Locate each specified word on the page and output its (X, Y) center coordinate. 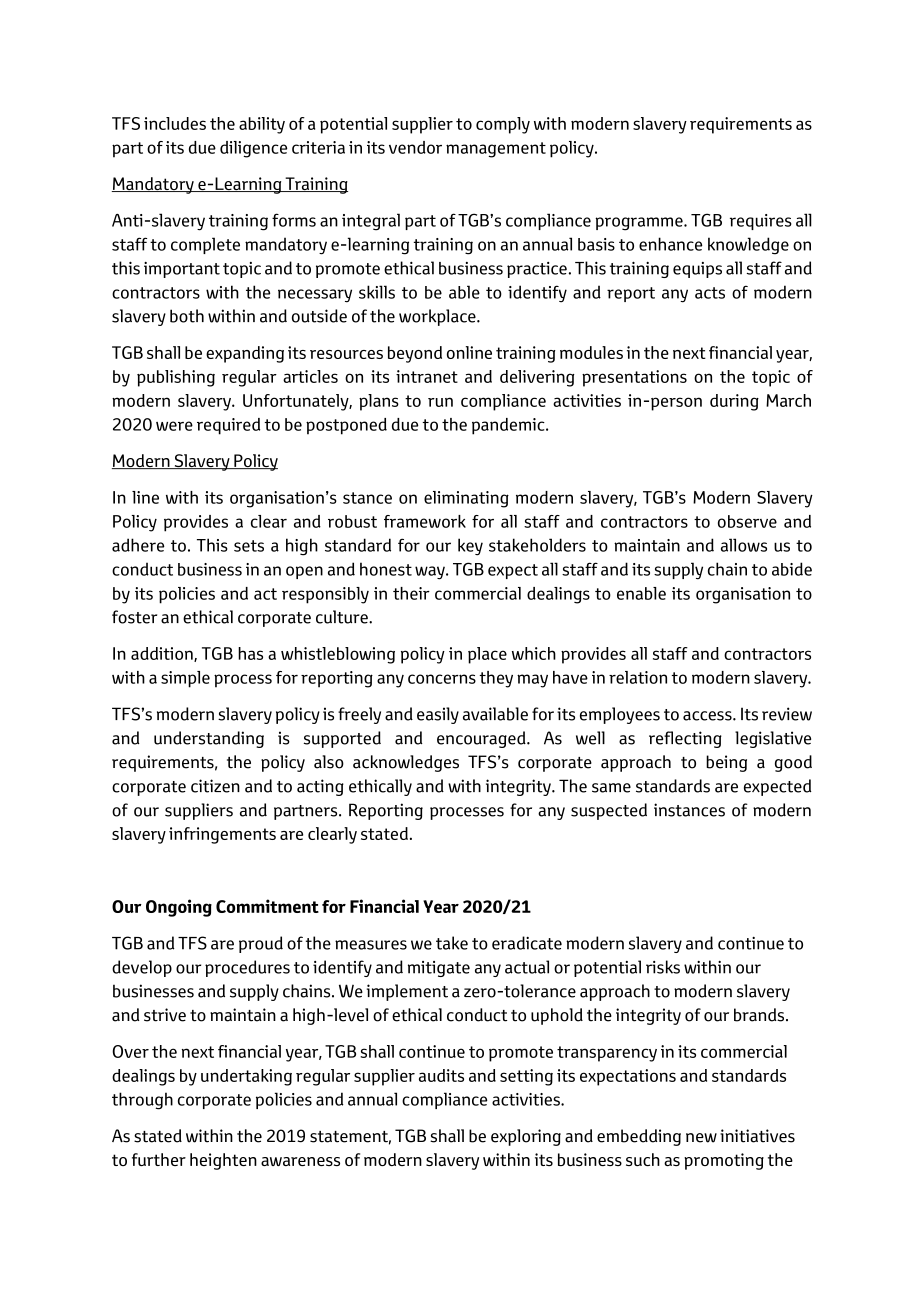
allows (744, 545)
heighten (223, 1161)
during (734, 402)
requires (761, 222)
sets (249, 546)
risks (663, 967)
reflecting (685, 739)
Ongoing (179, 908)
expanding (245, 354)
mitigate (439, 969)
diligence (254, 149)
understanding (209, 739)
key (470, 547)
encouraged (482, 739)
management (496, 150)
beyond (415, 354)
